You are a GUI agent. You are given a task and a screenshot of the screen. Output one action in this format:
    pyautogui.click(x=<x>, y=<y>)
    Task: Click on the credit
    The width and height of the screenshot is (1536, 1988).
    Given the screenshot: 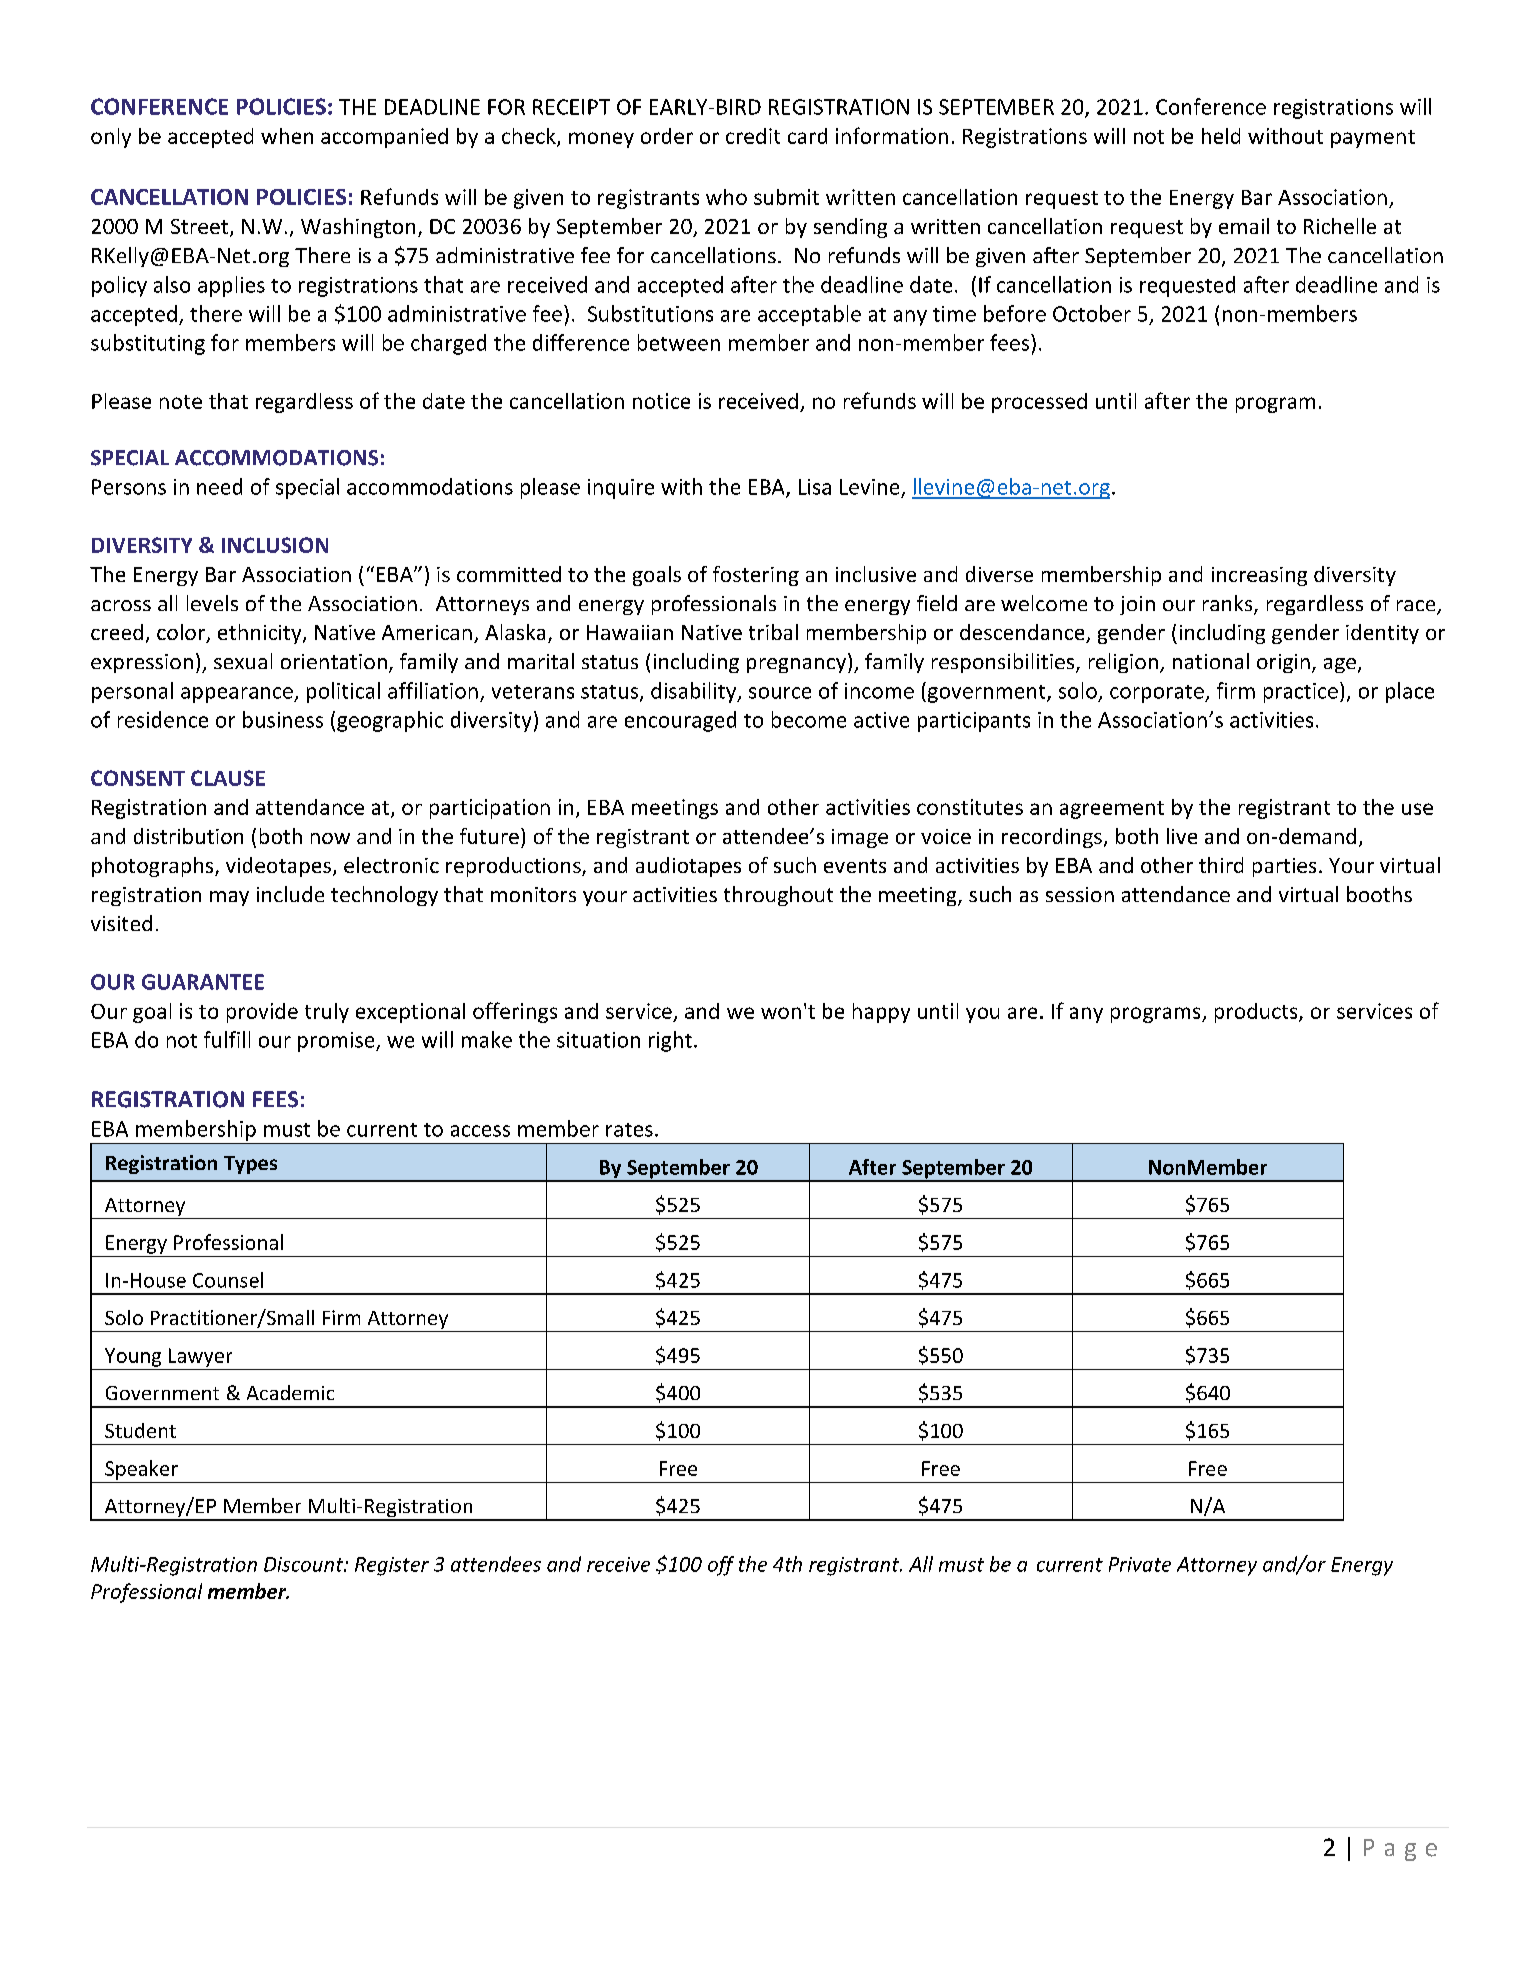 What is the action you would take?
    pyautogui.click(x=753, y=136)
